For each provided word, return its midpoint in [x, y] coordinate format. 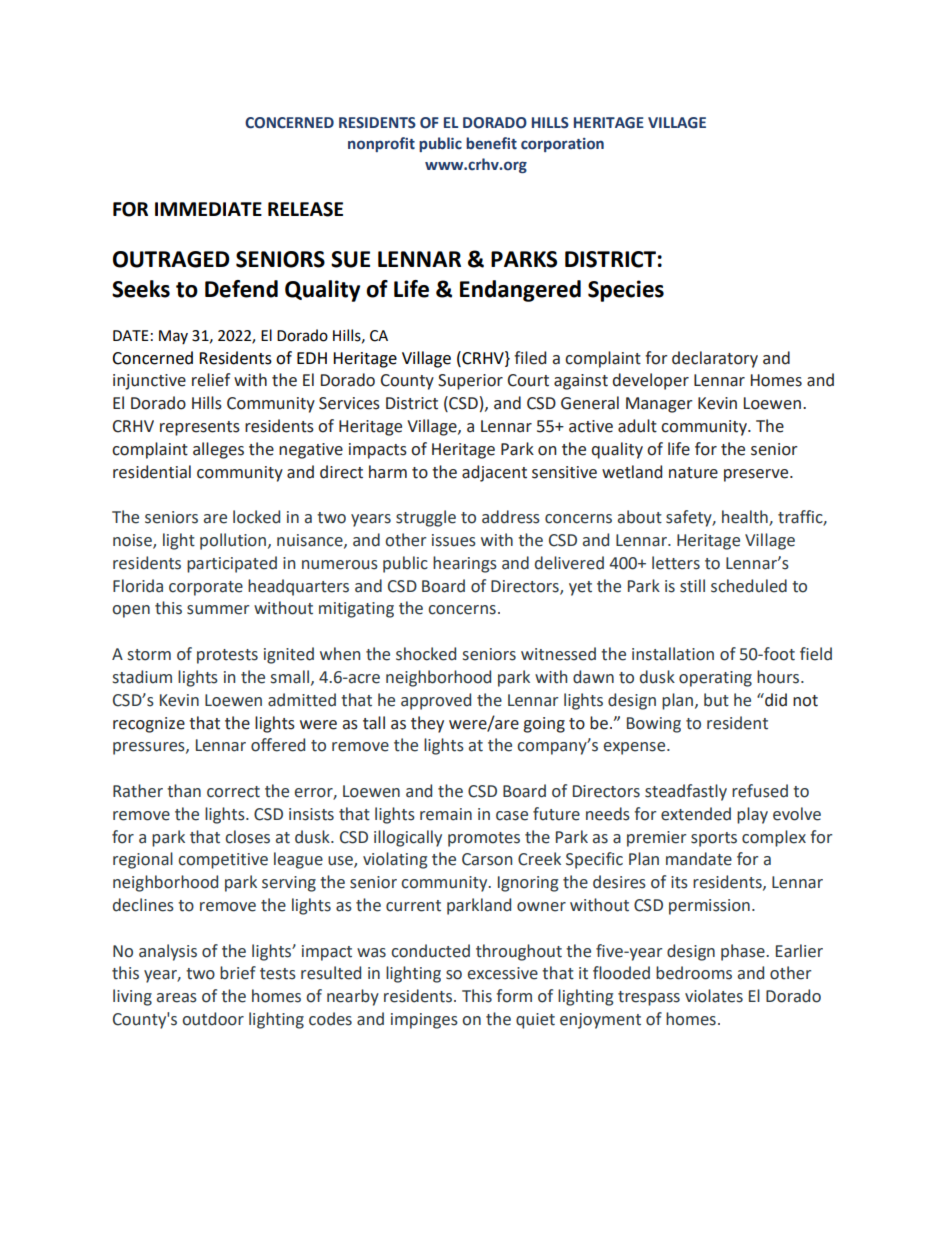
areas [177, 998]
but [716, 700]
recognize [149, 725]
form [514, 996]
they [427, 724]
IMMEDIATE [208, 209]
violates [714, 996]
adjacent [494, 473]
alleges [218, 450]
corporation [562, 145]
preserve [757, 475]
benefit [491, 143]
